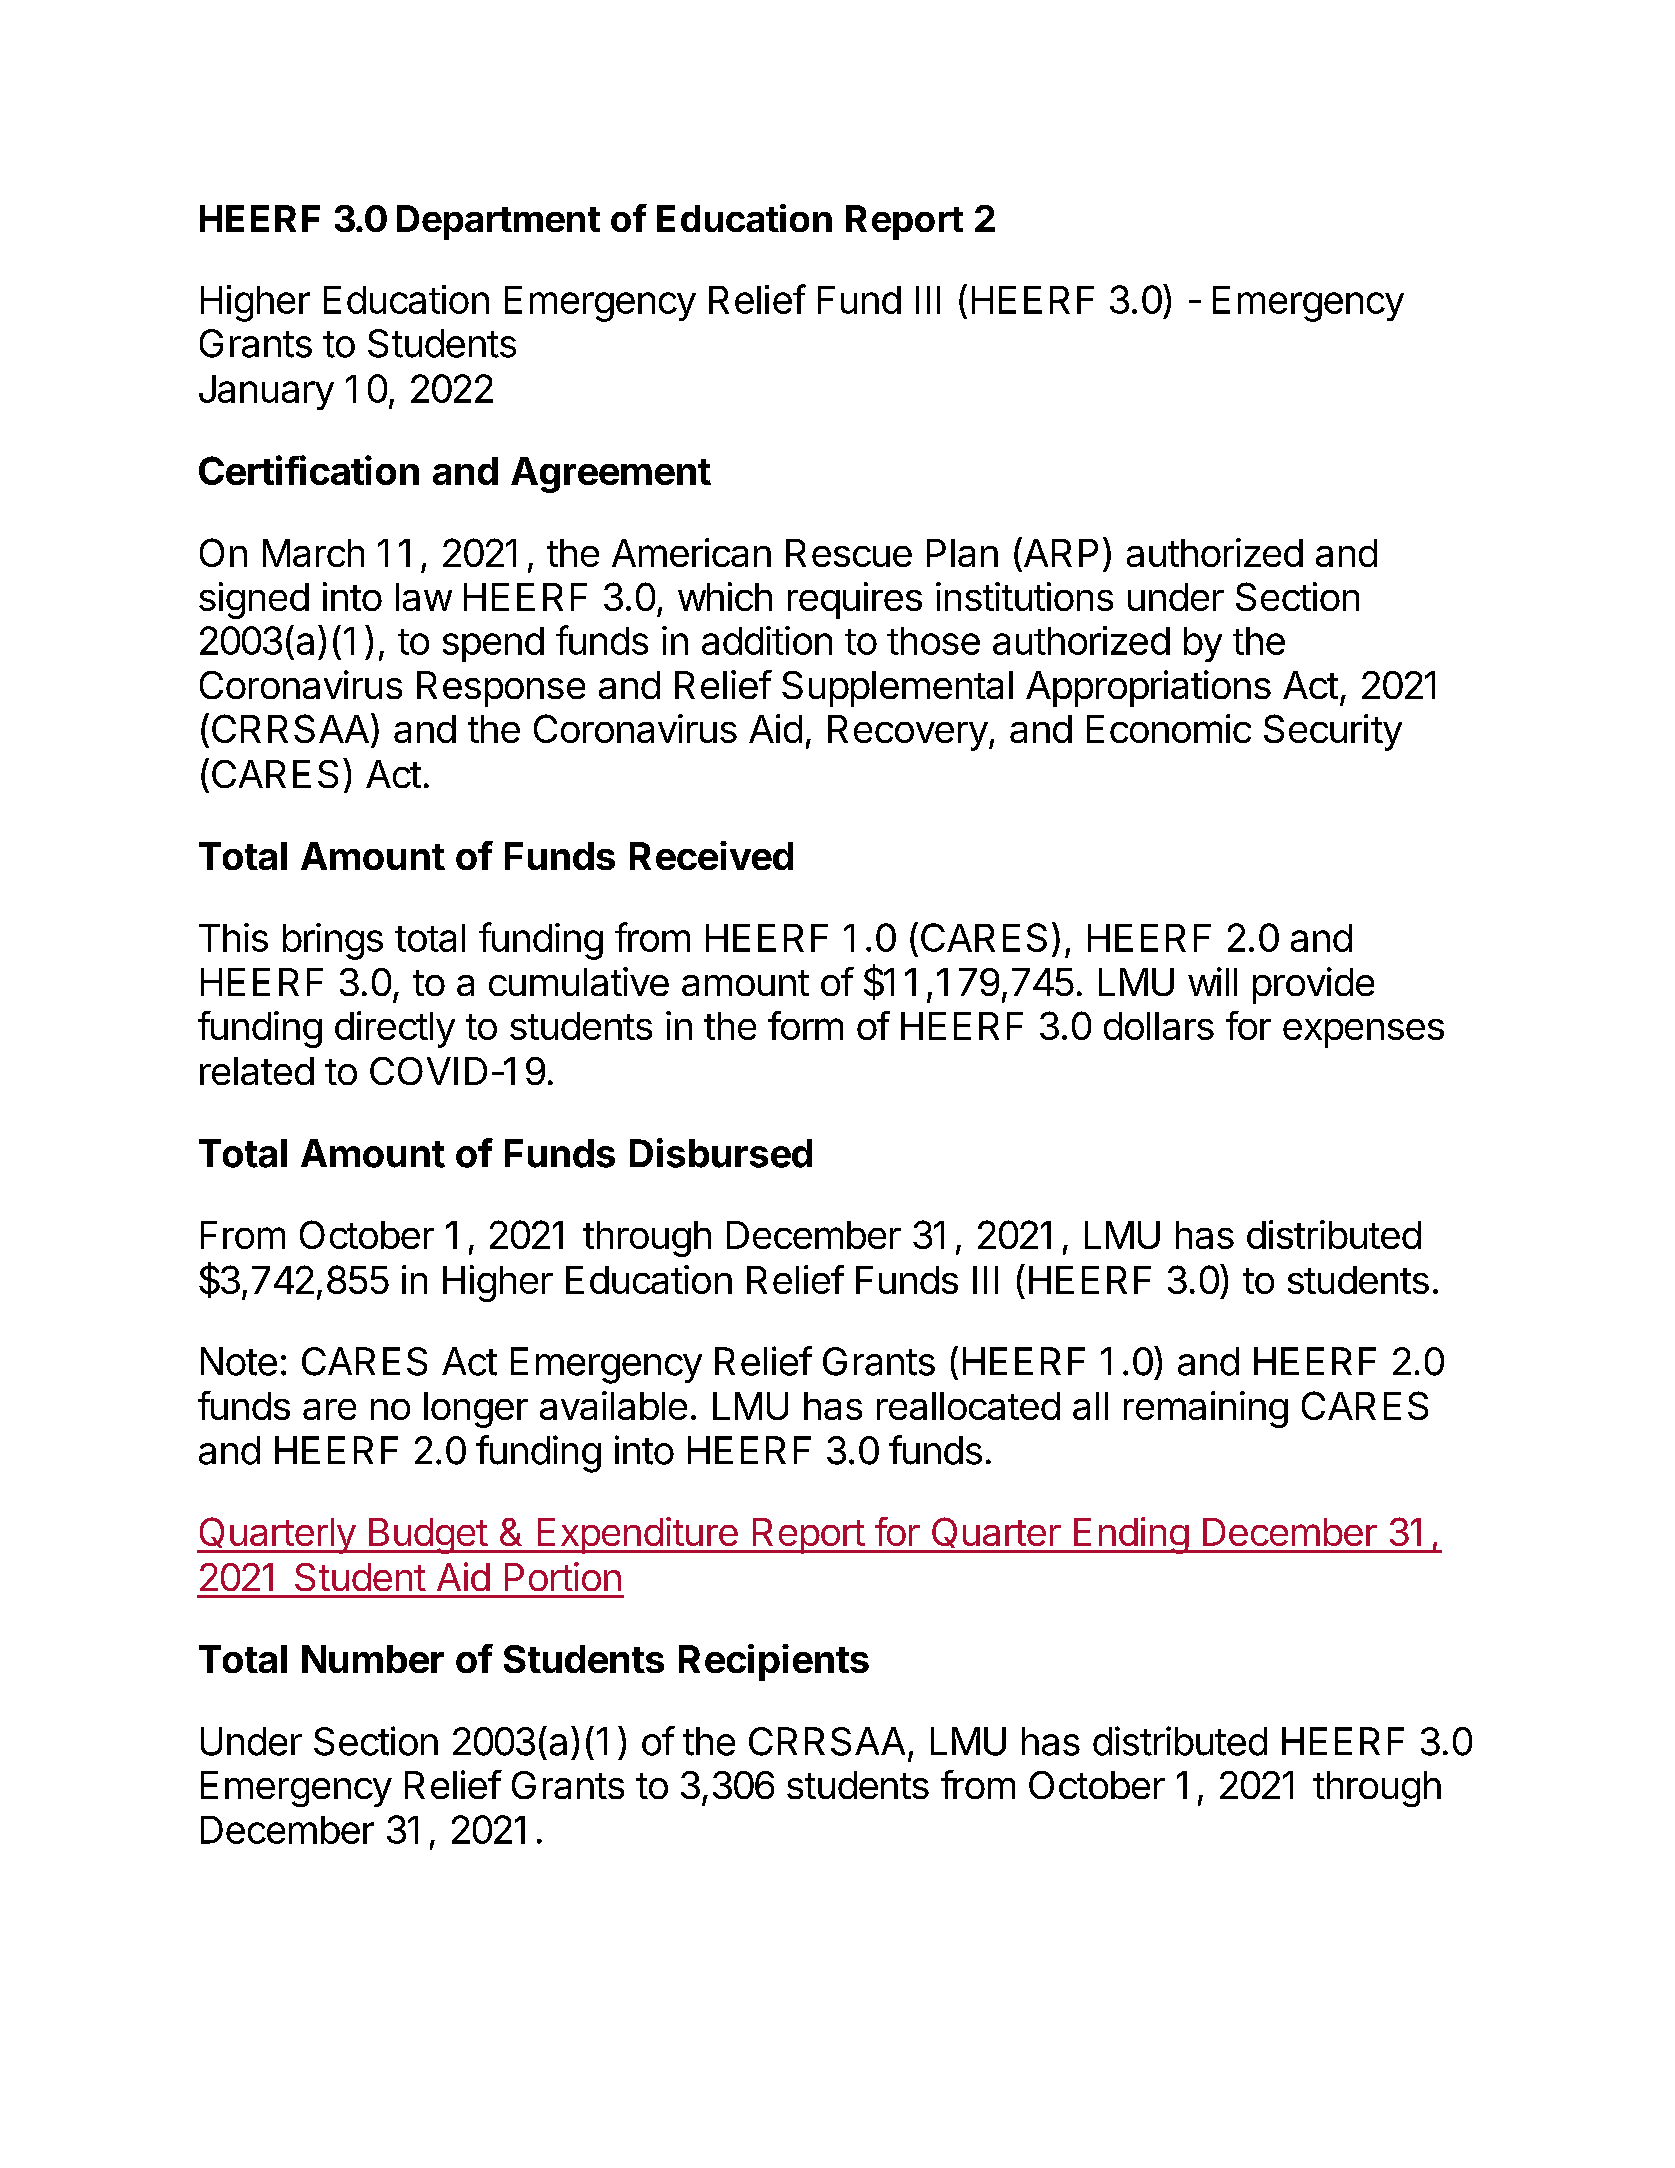 The height and width of the screenshot is (2168, 1675). I want to click on Agreement, so click(611, 475).
